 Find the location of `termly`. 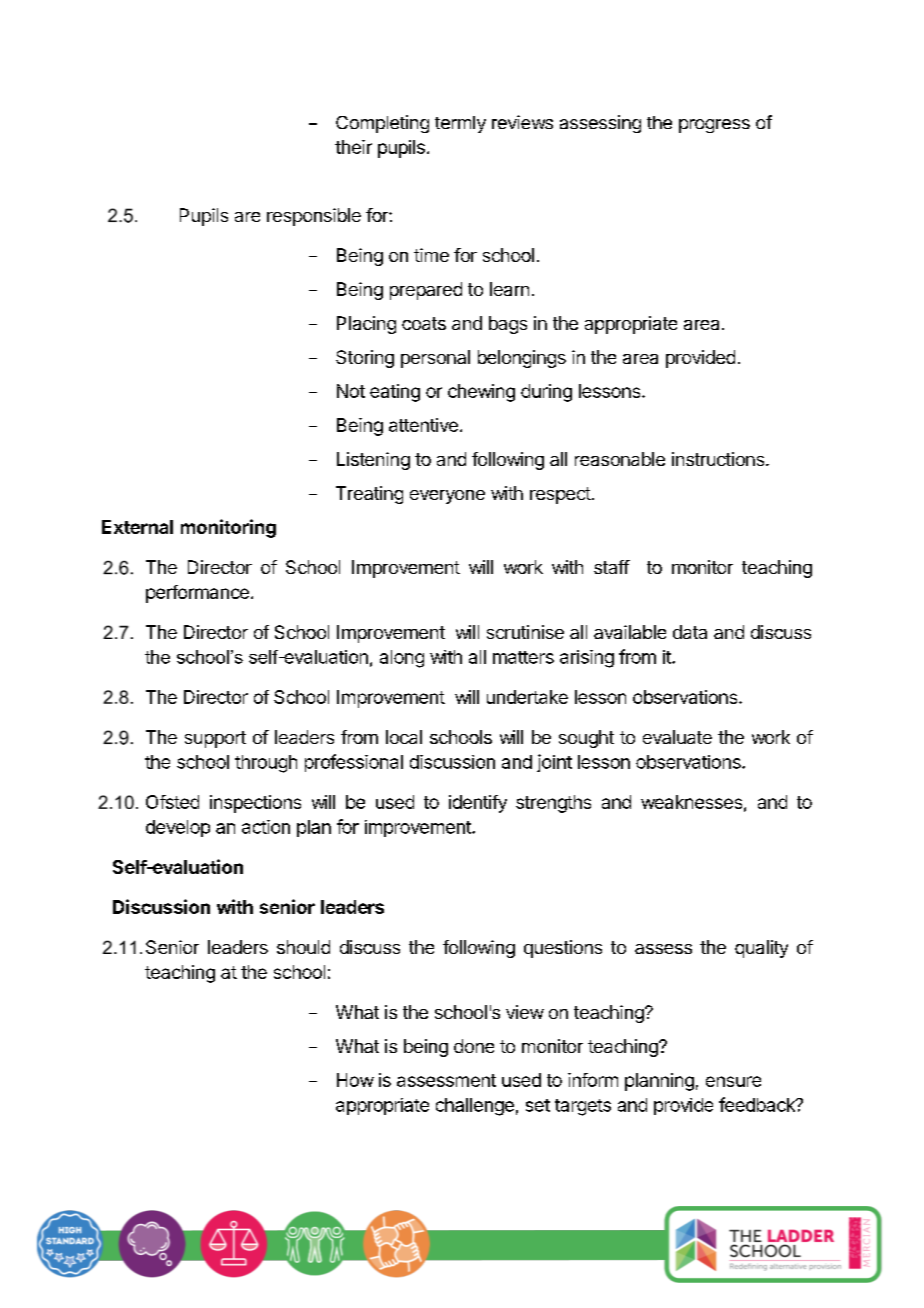

termly is located at coordinates (460, 124).
